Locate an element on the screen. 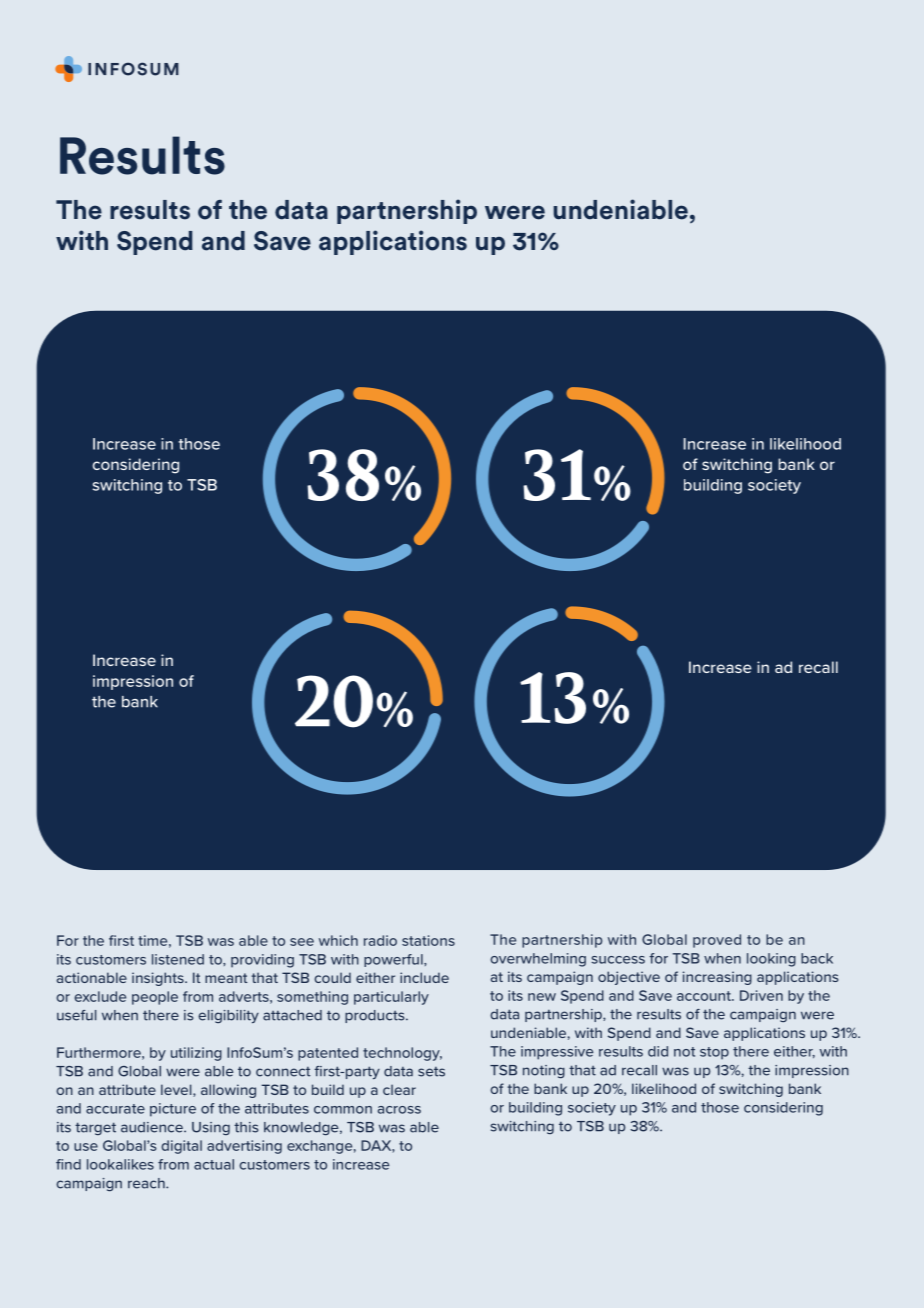  noting is located at coordinates (544, 1072).
